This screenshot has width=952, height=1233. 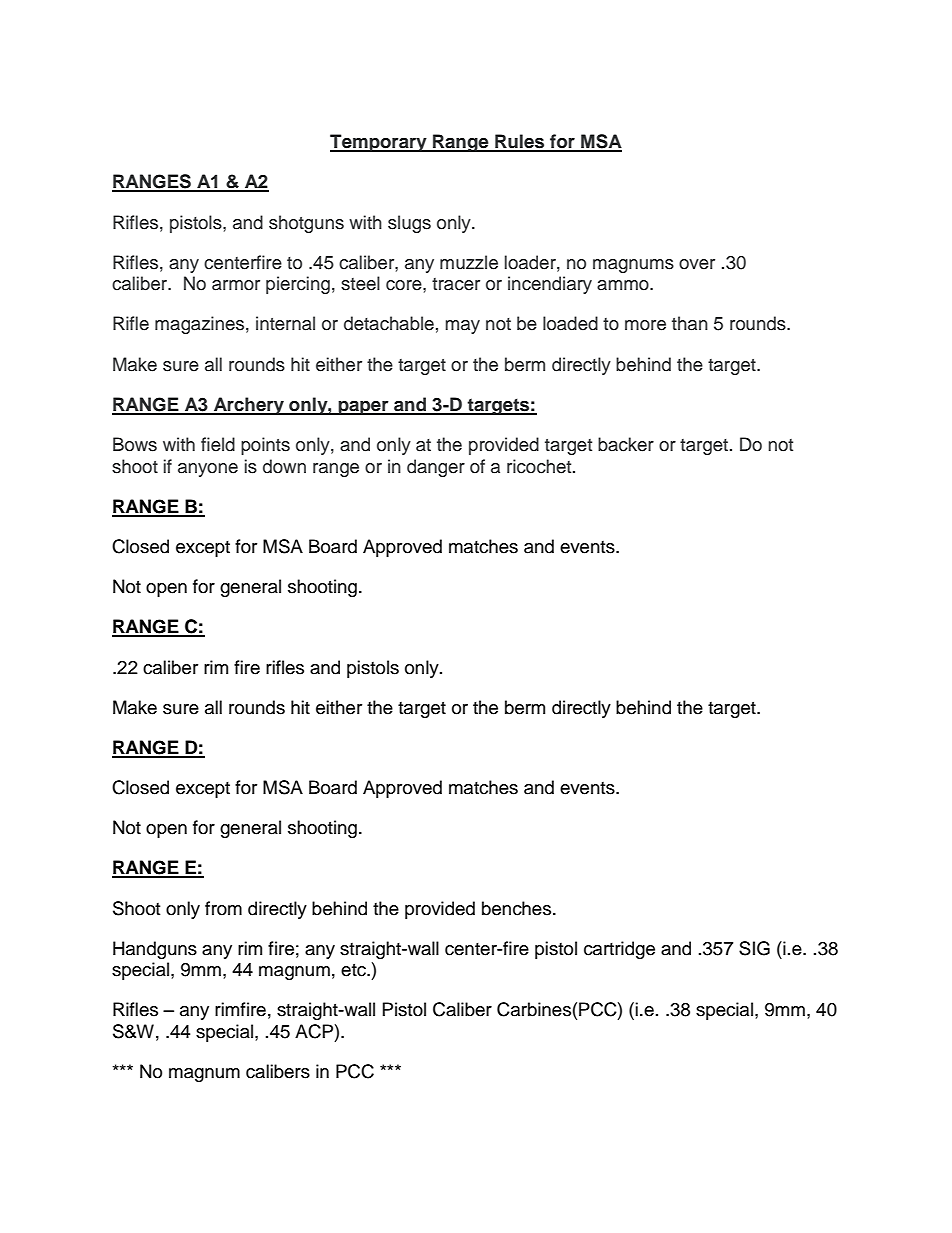 What do you see at coordinates (208, 470) in the screenshot?
I see `anyone` at bounding box center [208, 470].
